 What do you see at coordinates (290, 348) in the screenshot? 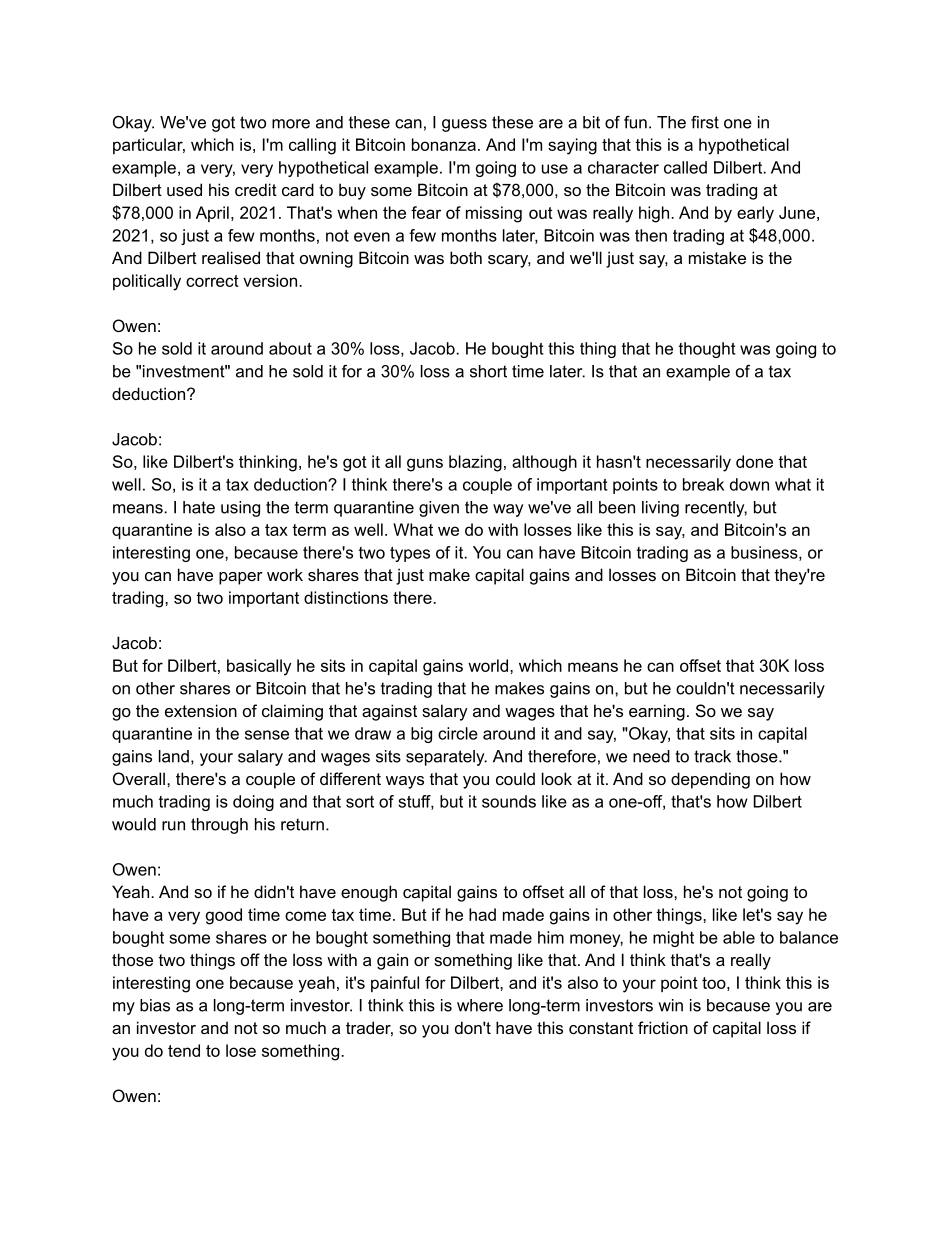
I see `about` at bounding box center [290, 348].
